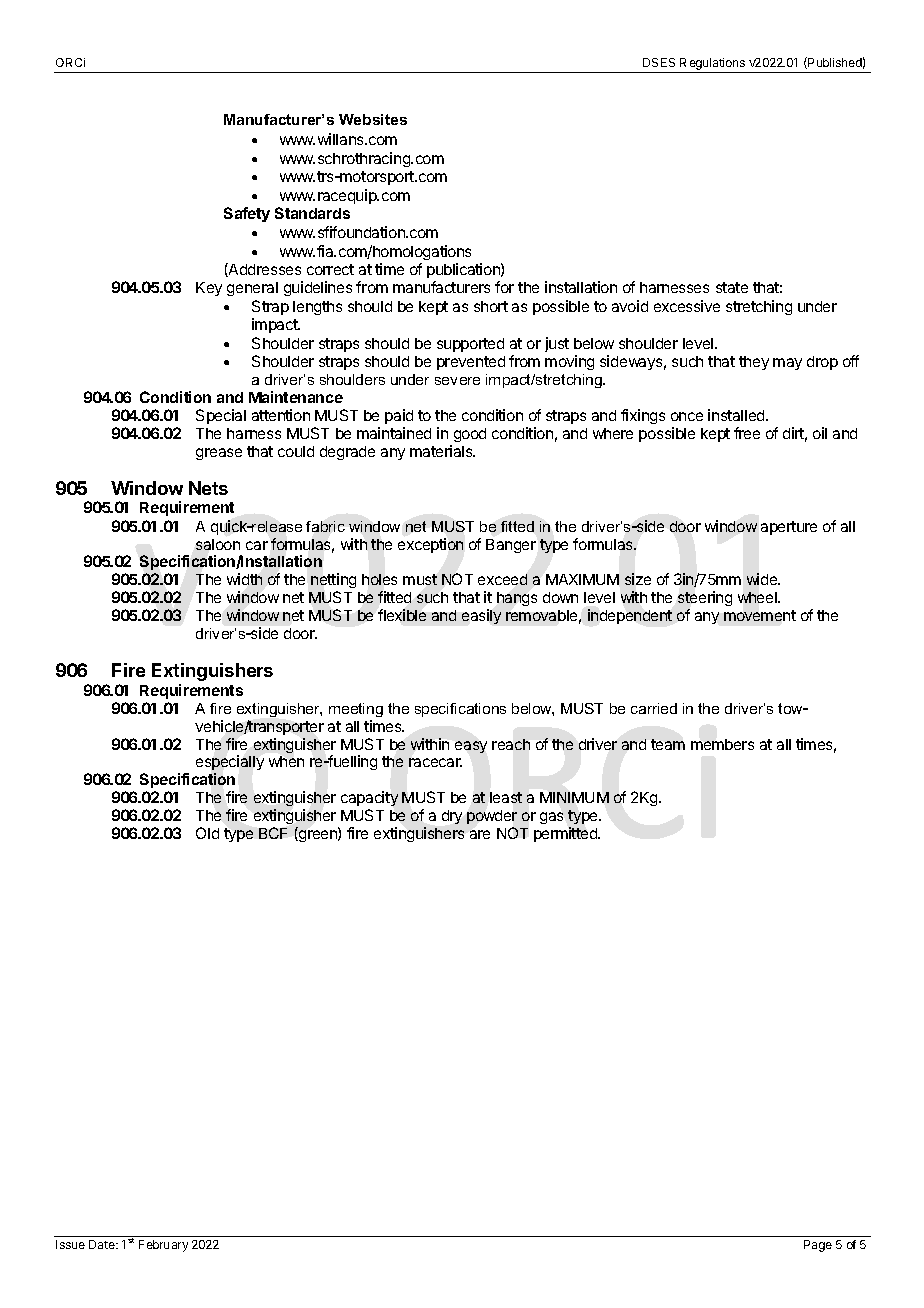 The height and width of the page is (1308, 924). I want to click on Safety, so click(247, 214).
